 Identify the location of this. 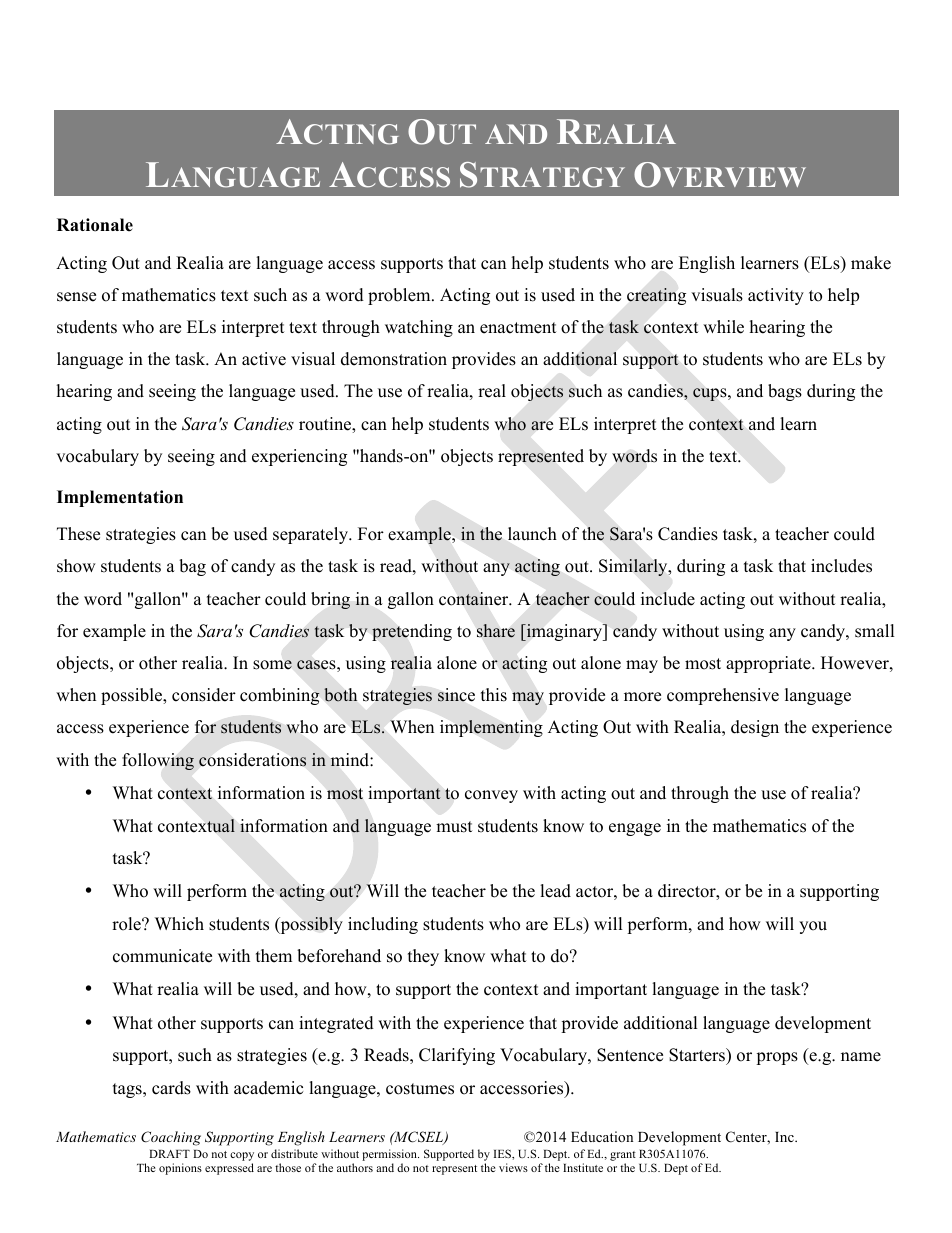
(494, 695).
